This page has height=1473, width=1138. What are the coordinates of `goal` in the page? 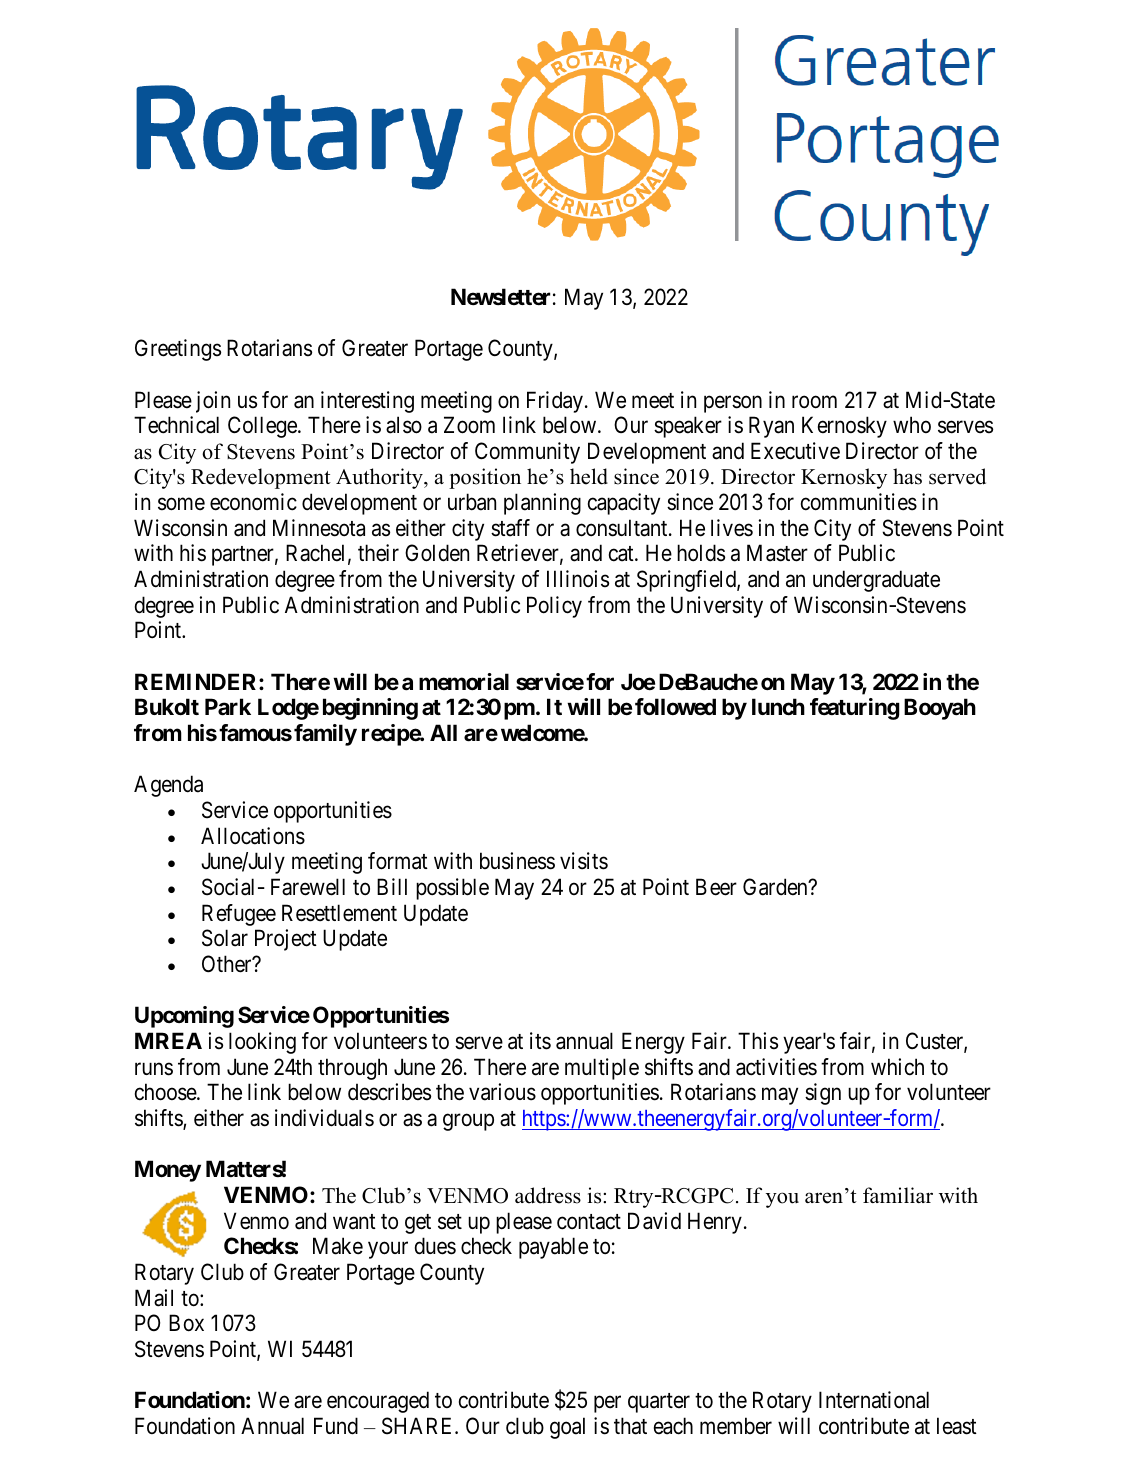 It's located at (567, 1428).
